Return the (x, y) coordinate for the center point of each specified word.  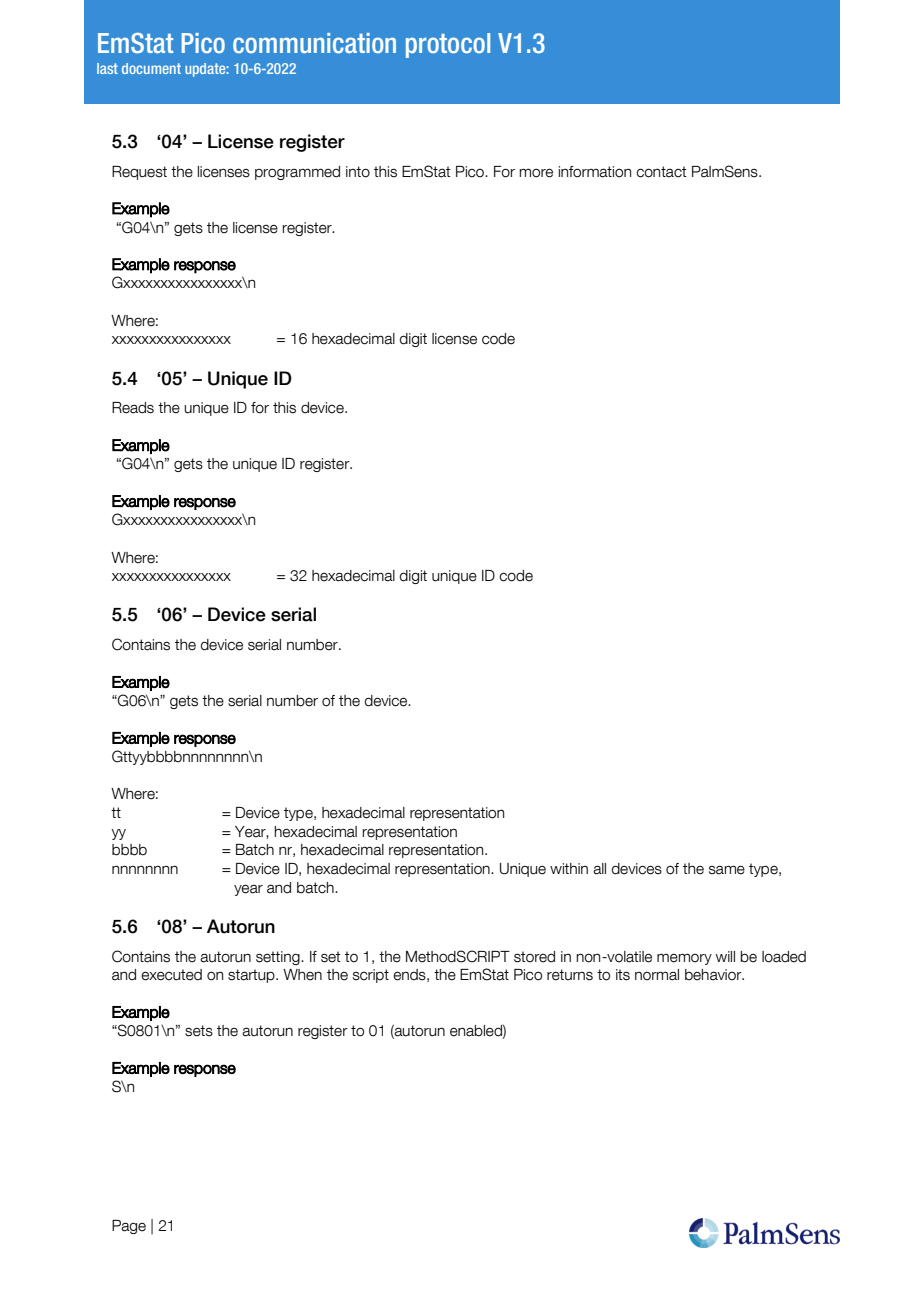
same (727, 870)
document (151, 68)
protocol (448, 45)
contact (661, 172)
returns (570, 975)
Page (129, 1227)
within (569, 868)
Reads (133, 408)
